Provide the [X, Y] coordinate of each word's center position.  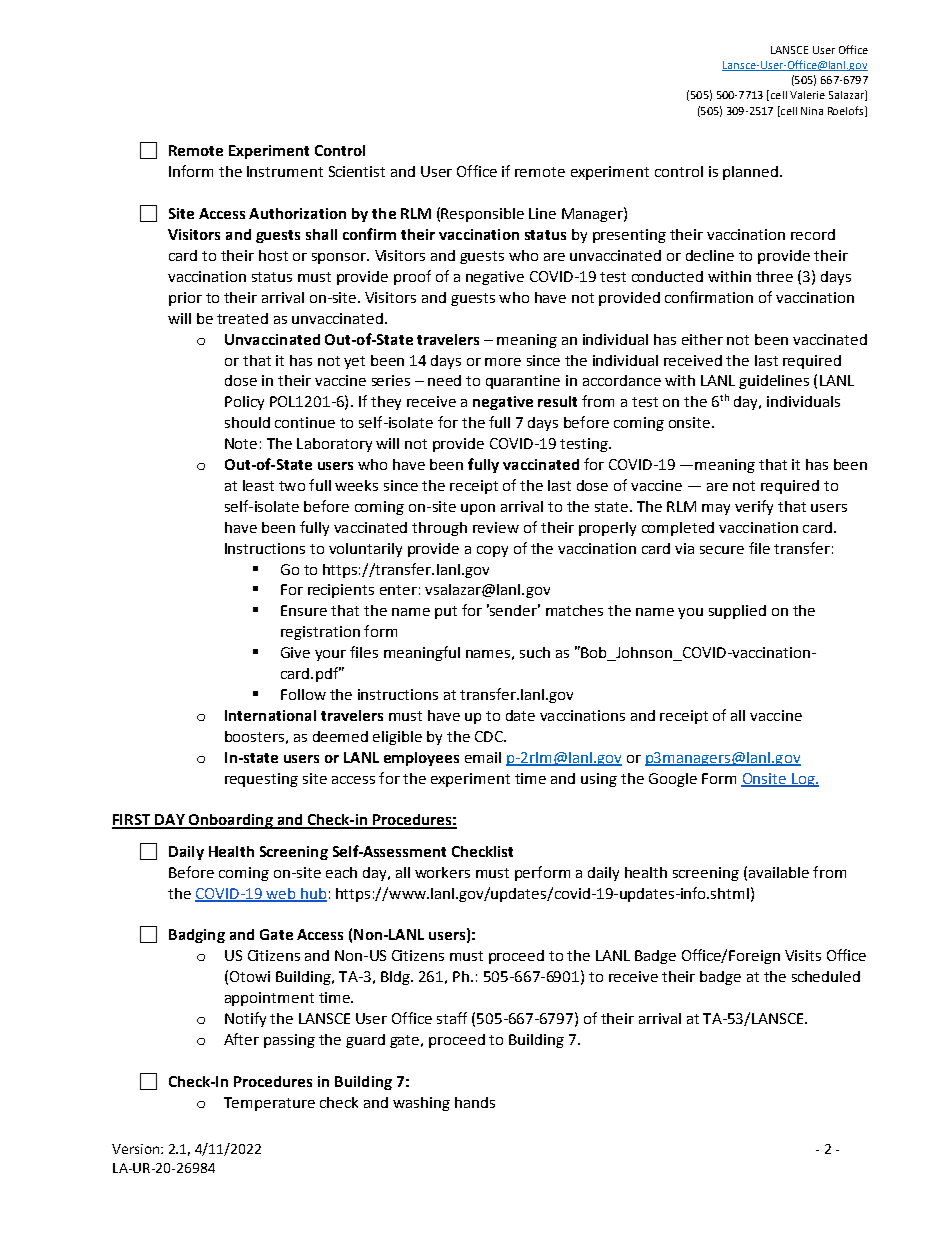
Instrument [285, 171]
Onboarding [230, 821]
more [503, 362]
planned [750, 173]
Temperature [269, 1104]
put [446, 612]
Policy [244, 403]
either [702, 339]
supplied [737, 612]
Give [295, 652]
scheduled [826, 976]
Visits [803, 955]
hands [475, 1102]
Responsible [482, 215]
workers [442, 872]
